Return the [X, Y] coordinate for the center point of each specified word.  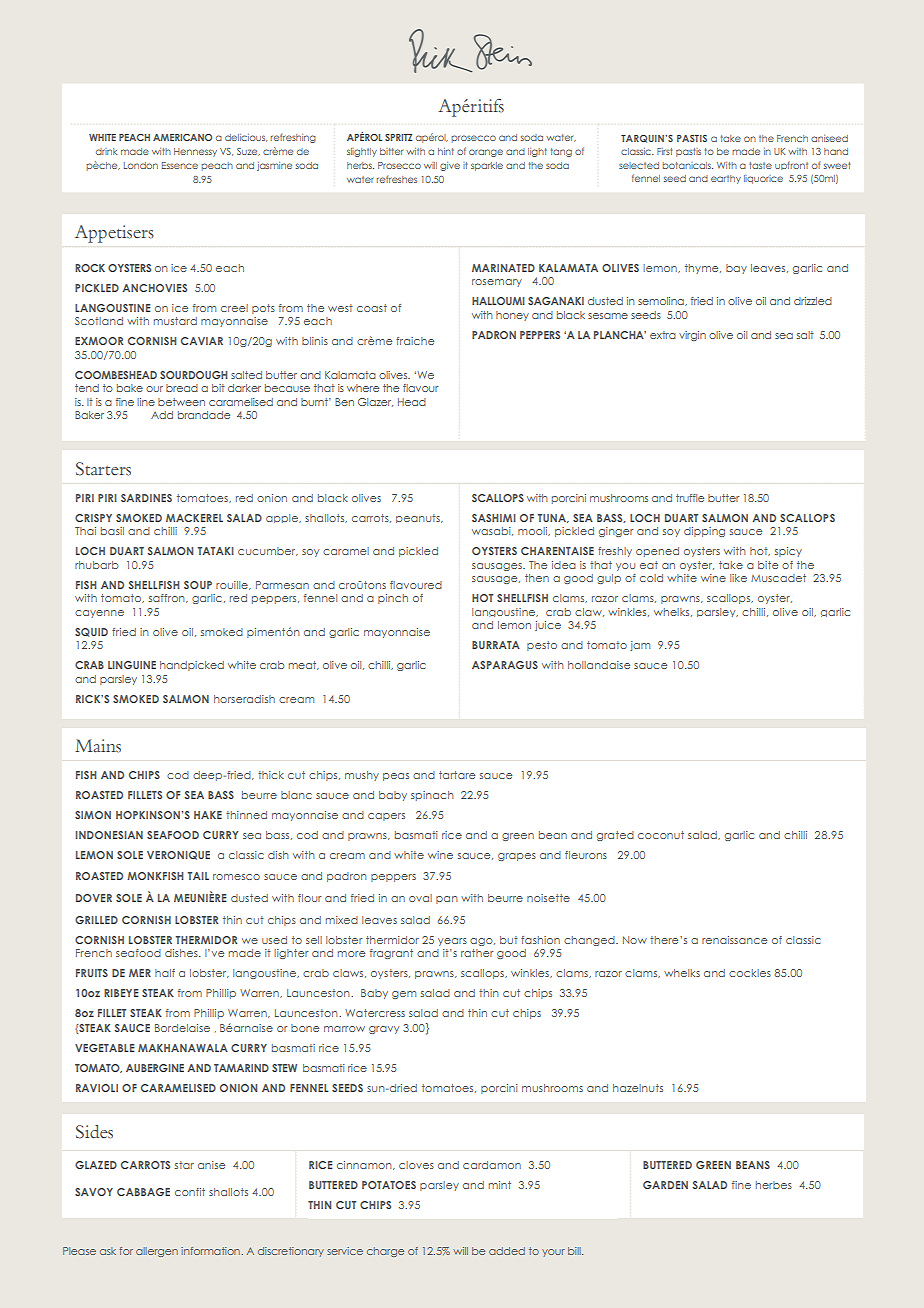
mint [500, 1185]
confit [190, 1192]
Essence [180, 165]
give [450, 166]
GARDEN [665, 1185]
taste [760, 165]
